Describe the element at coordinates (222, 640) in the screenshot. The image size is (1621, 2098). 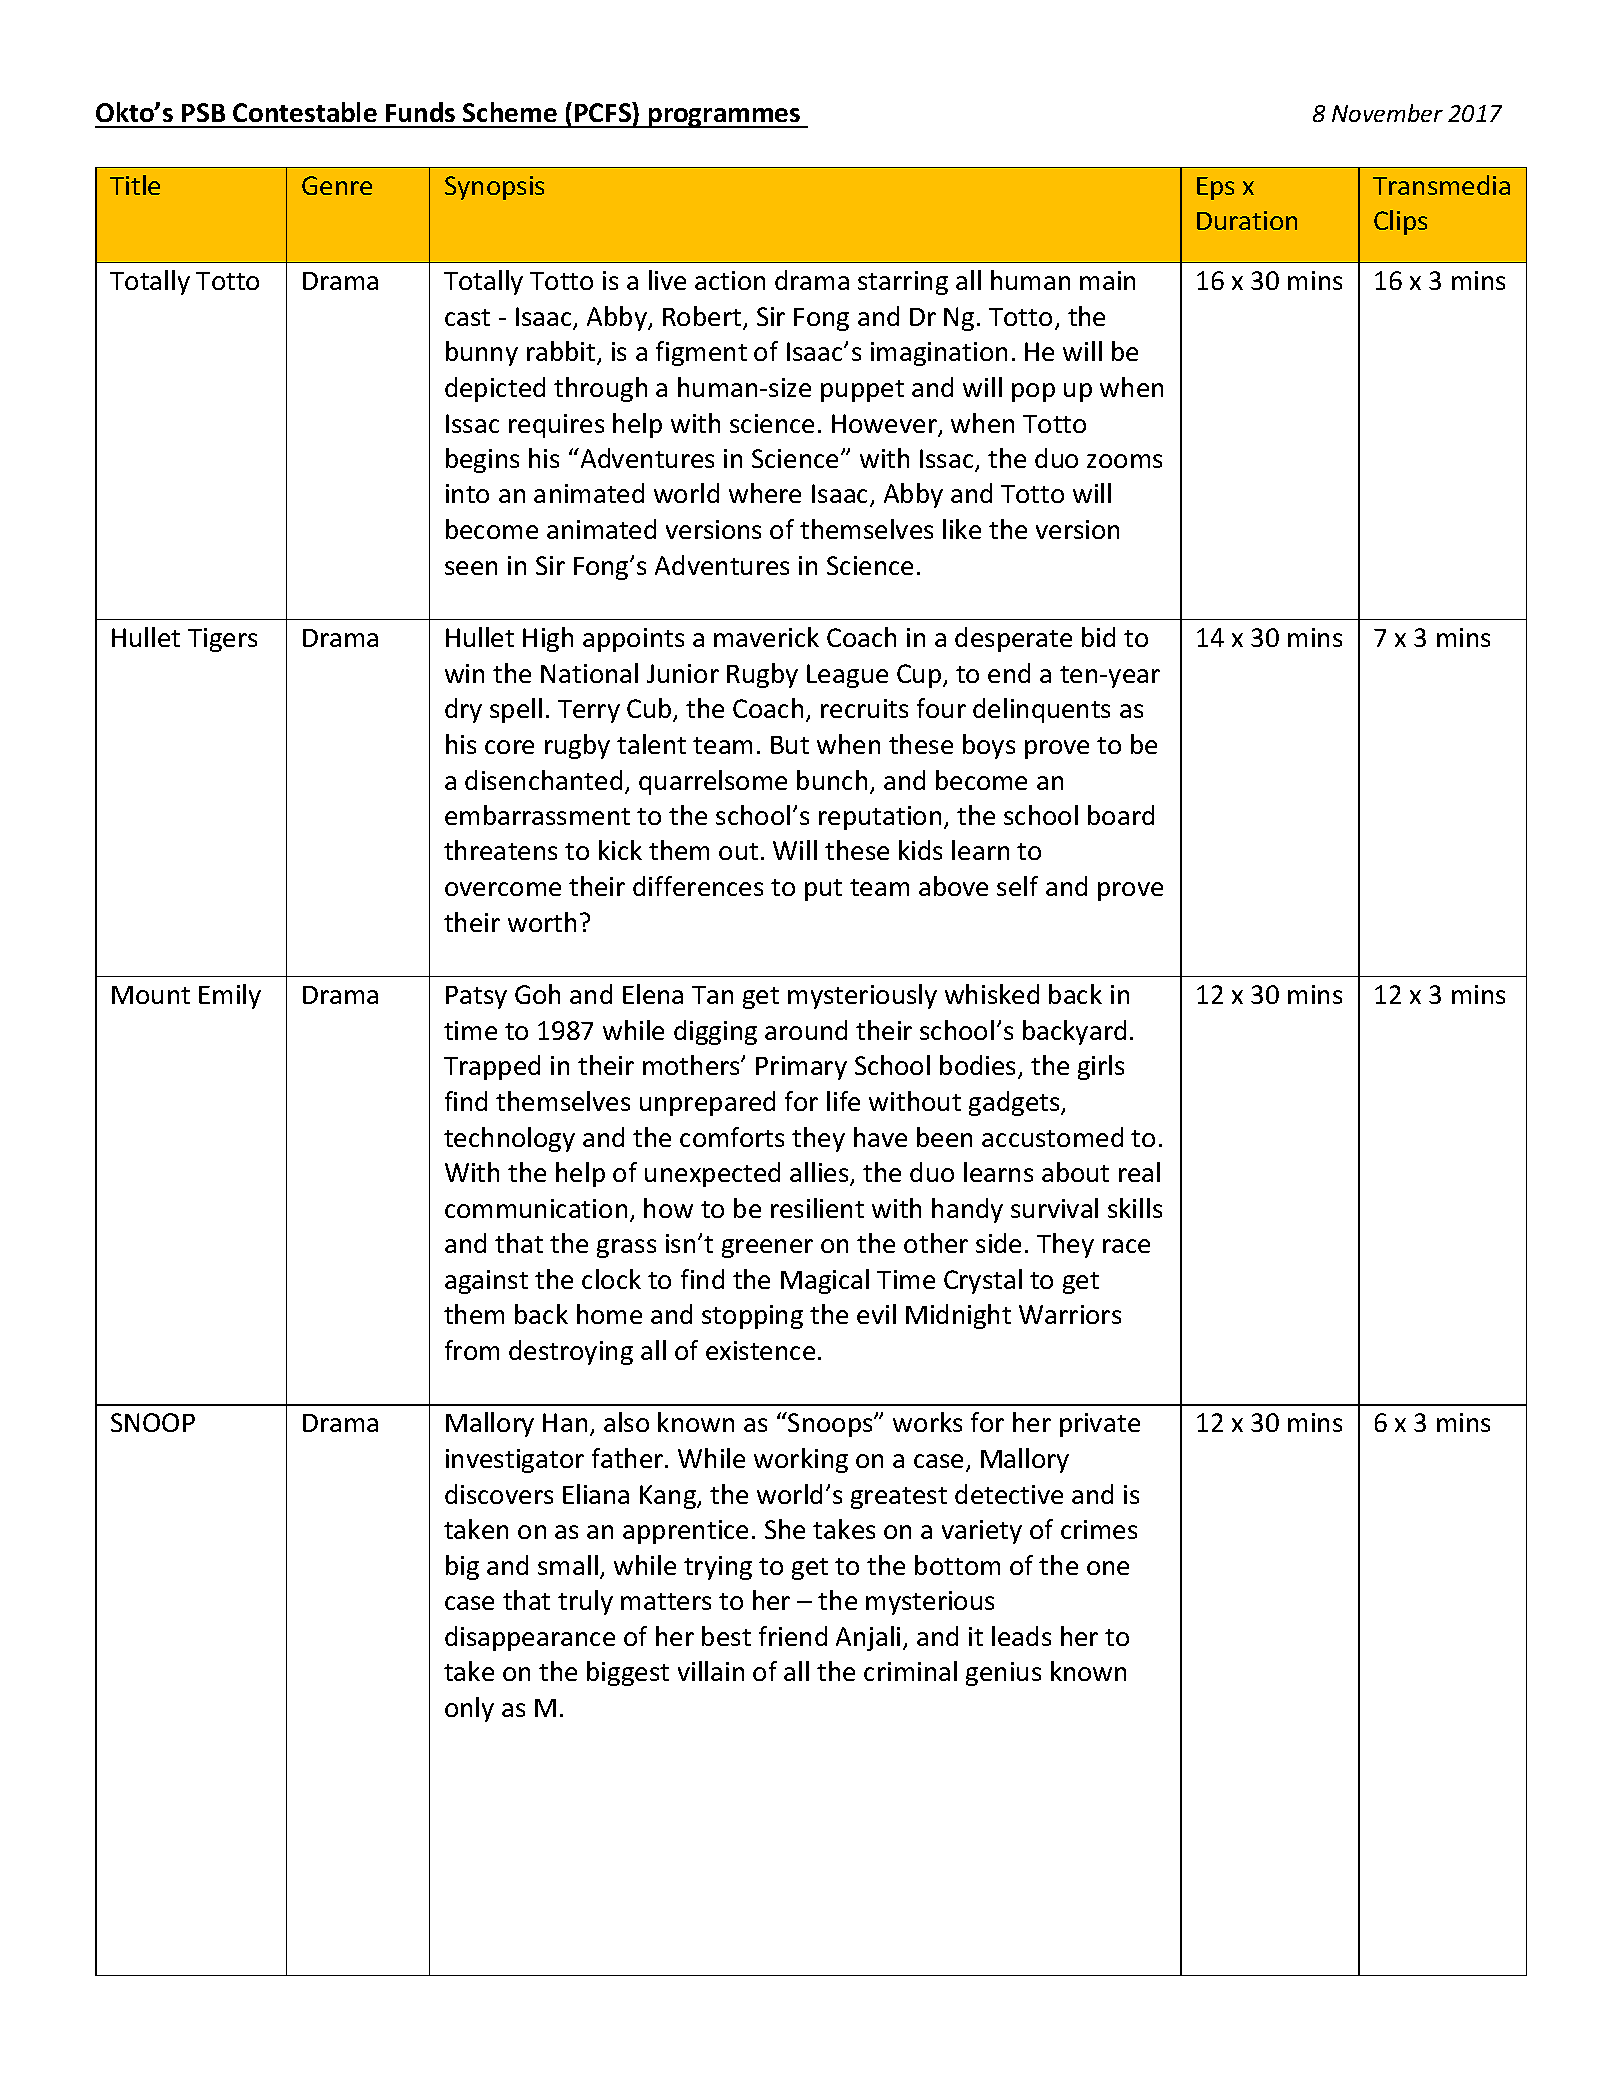
I see `Tigers` at that location.
